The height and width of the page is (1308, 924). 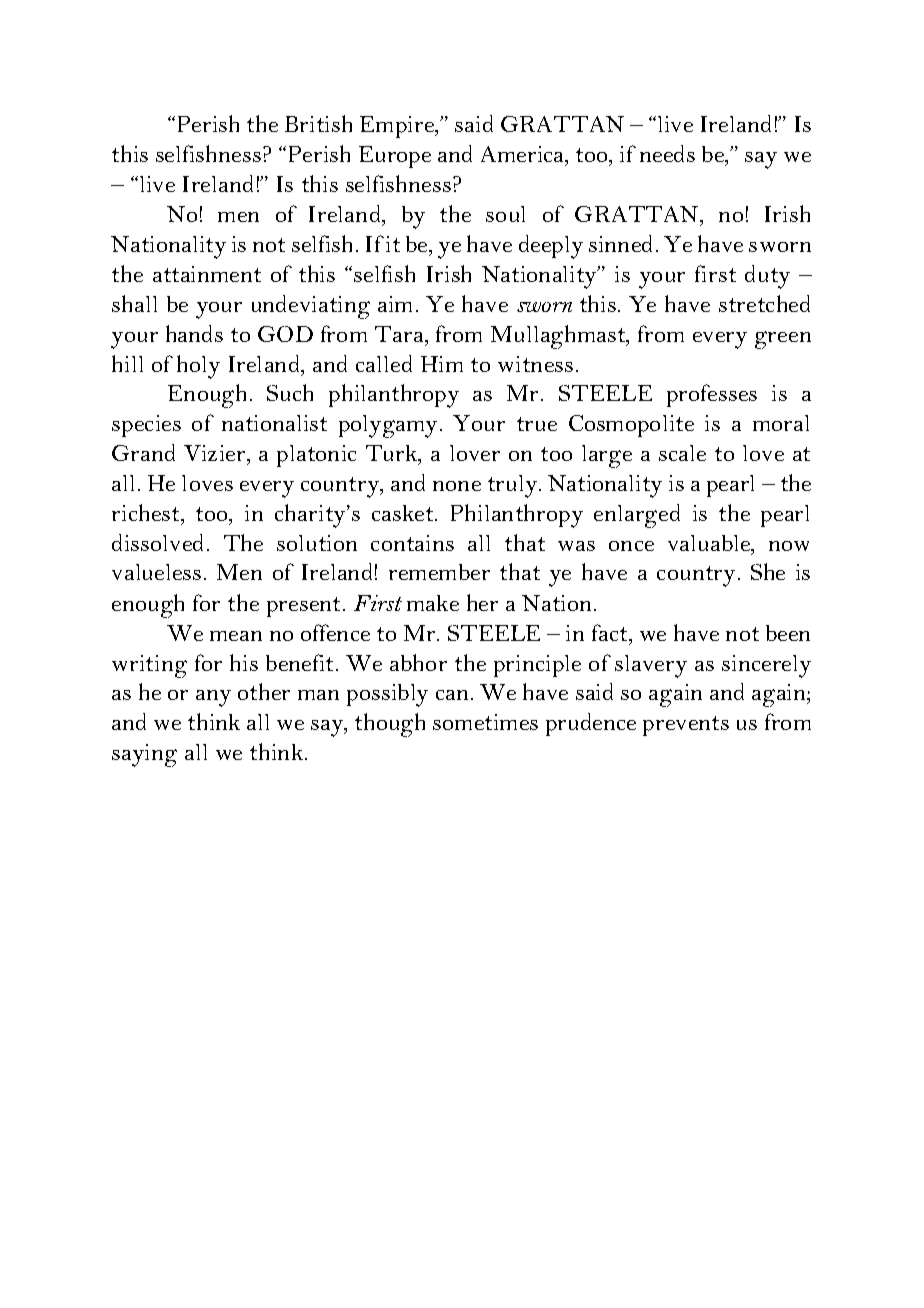 I want to click on valuable, so click(x=710, y=544).
